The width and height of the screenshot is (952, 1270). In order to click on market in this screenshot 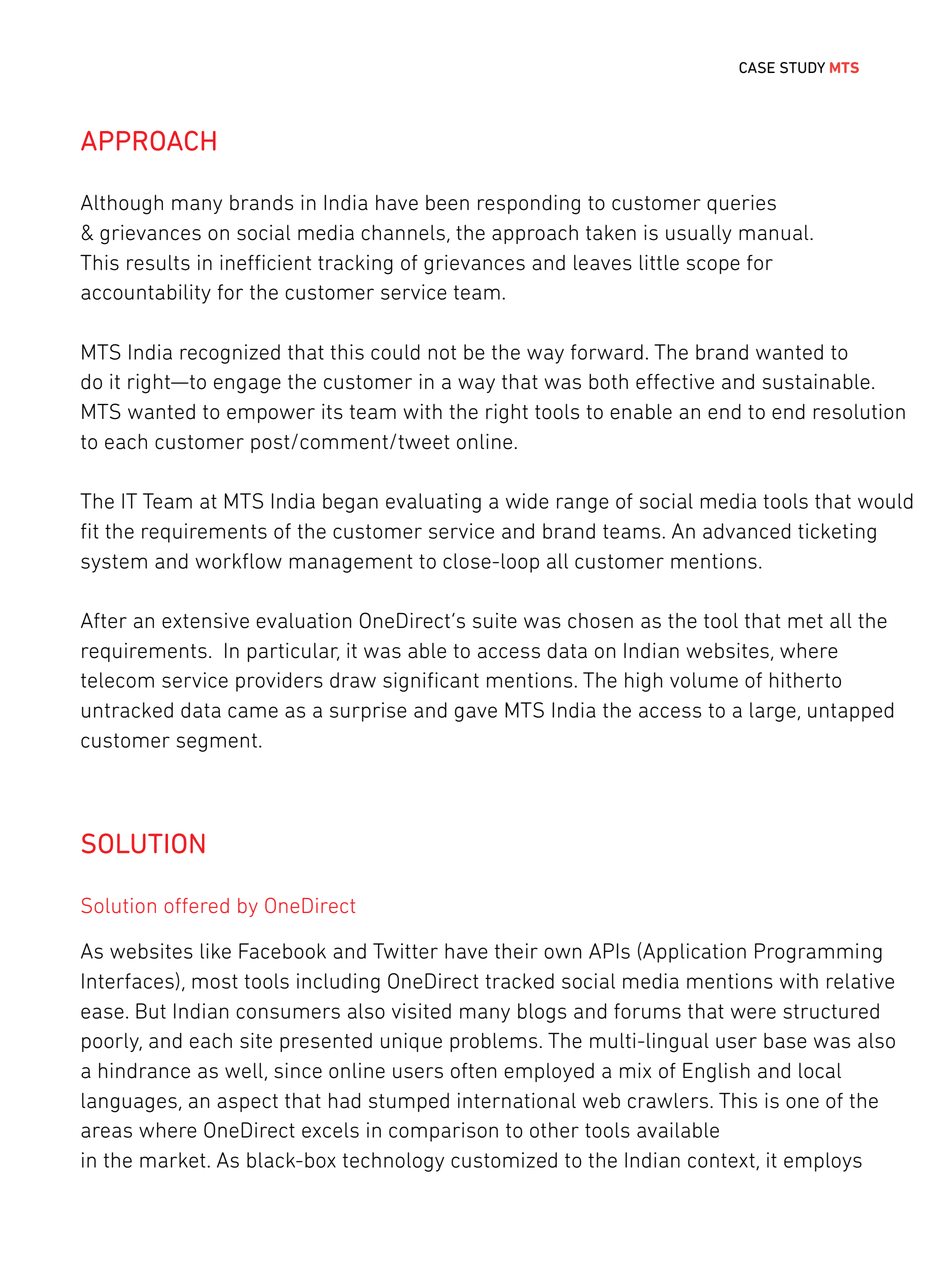, I will do `click(173, 1160)`.
